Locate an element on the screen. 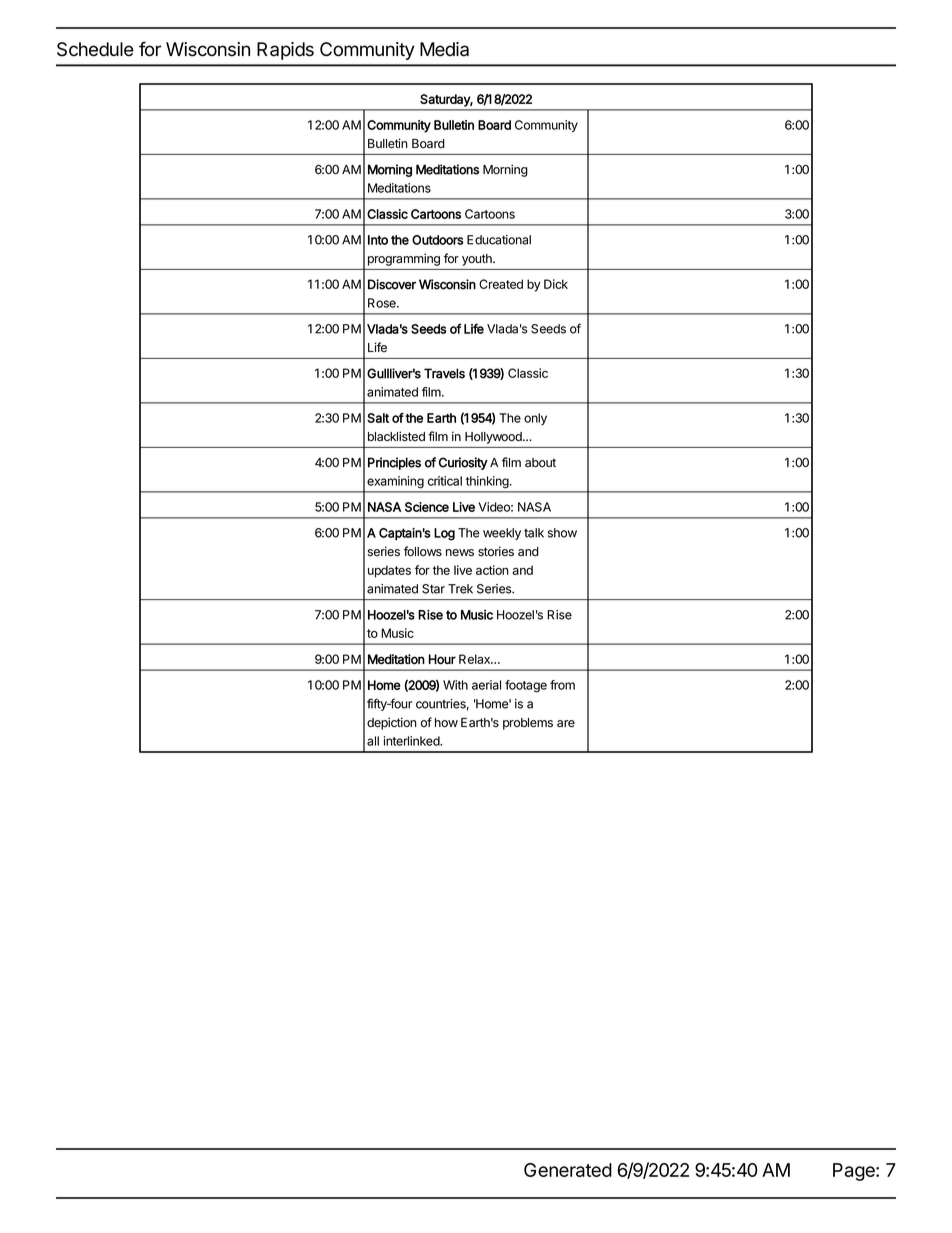  action is located at coordinates (492, 570).
